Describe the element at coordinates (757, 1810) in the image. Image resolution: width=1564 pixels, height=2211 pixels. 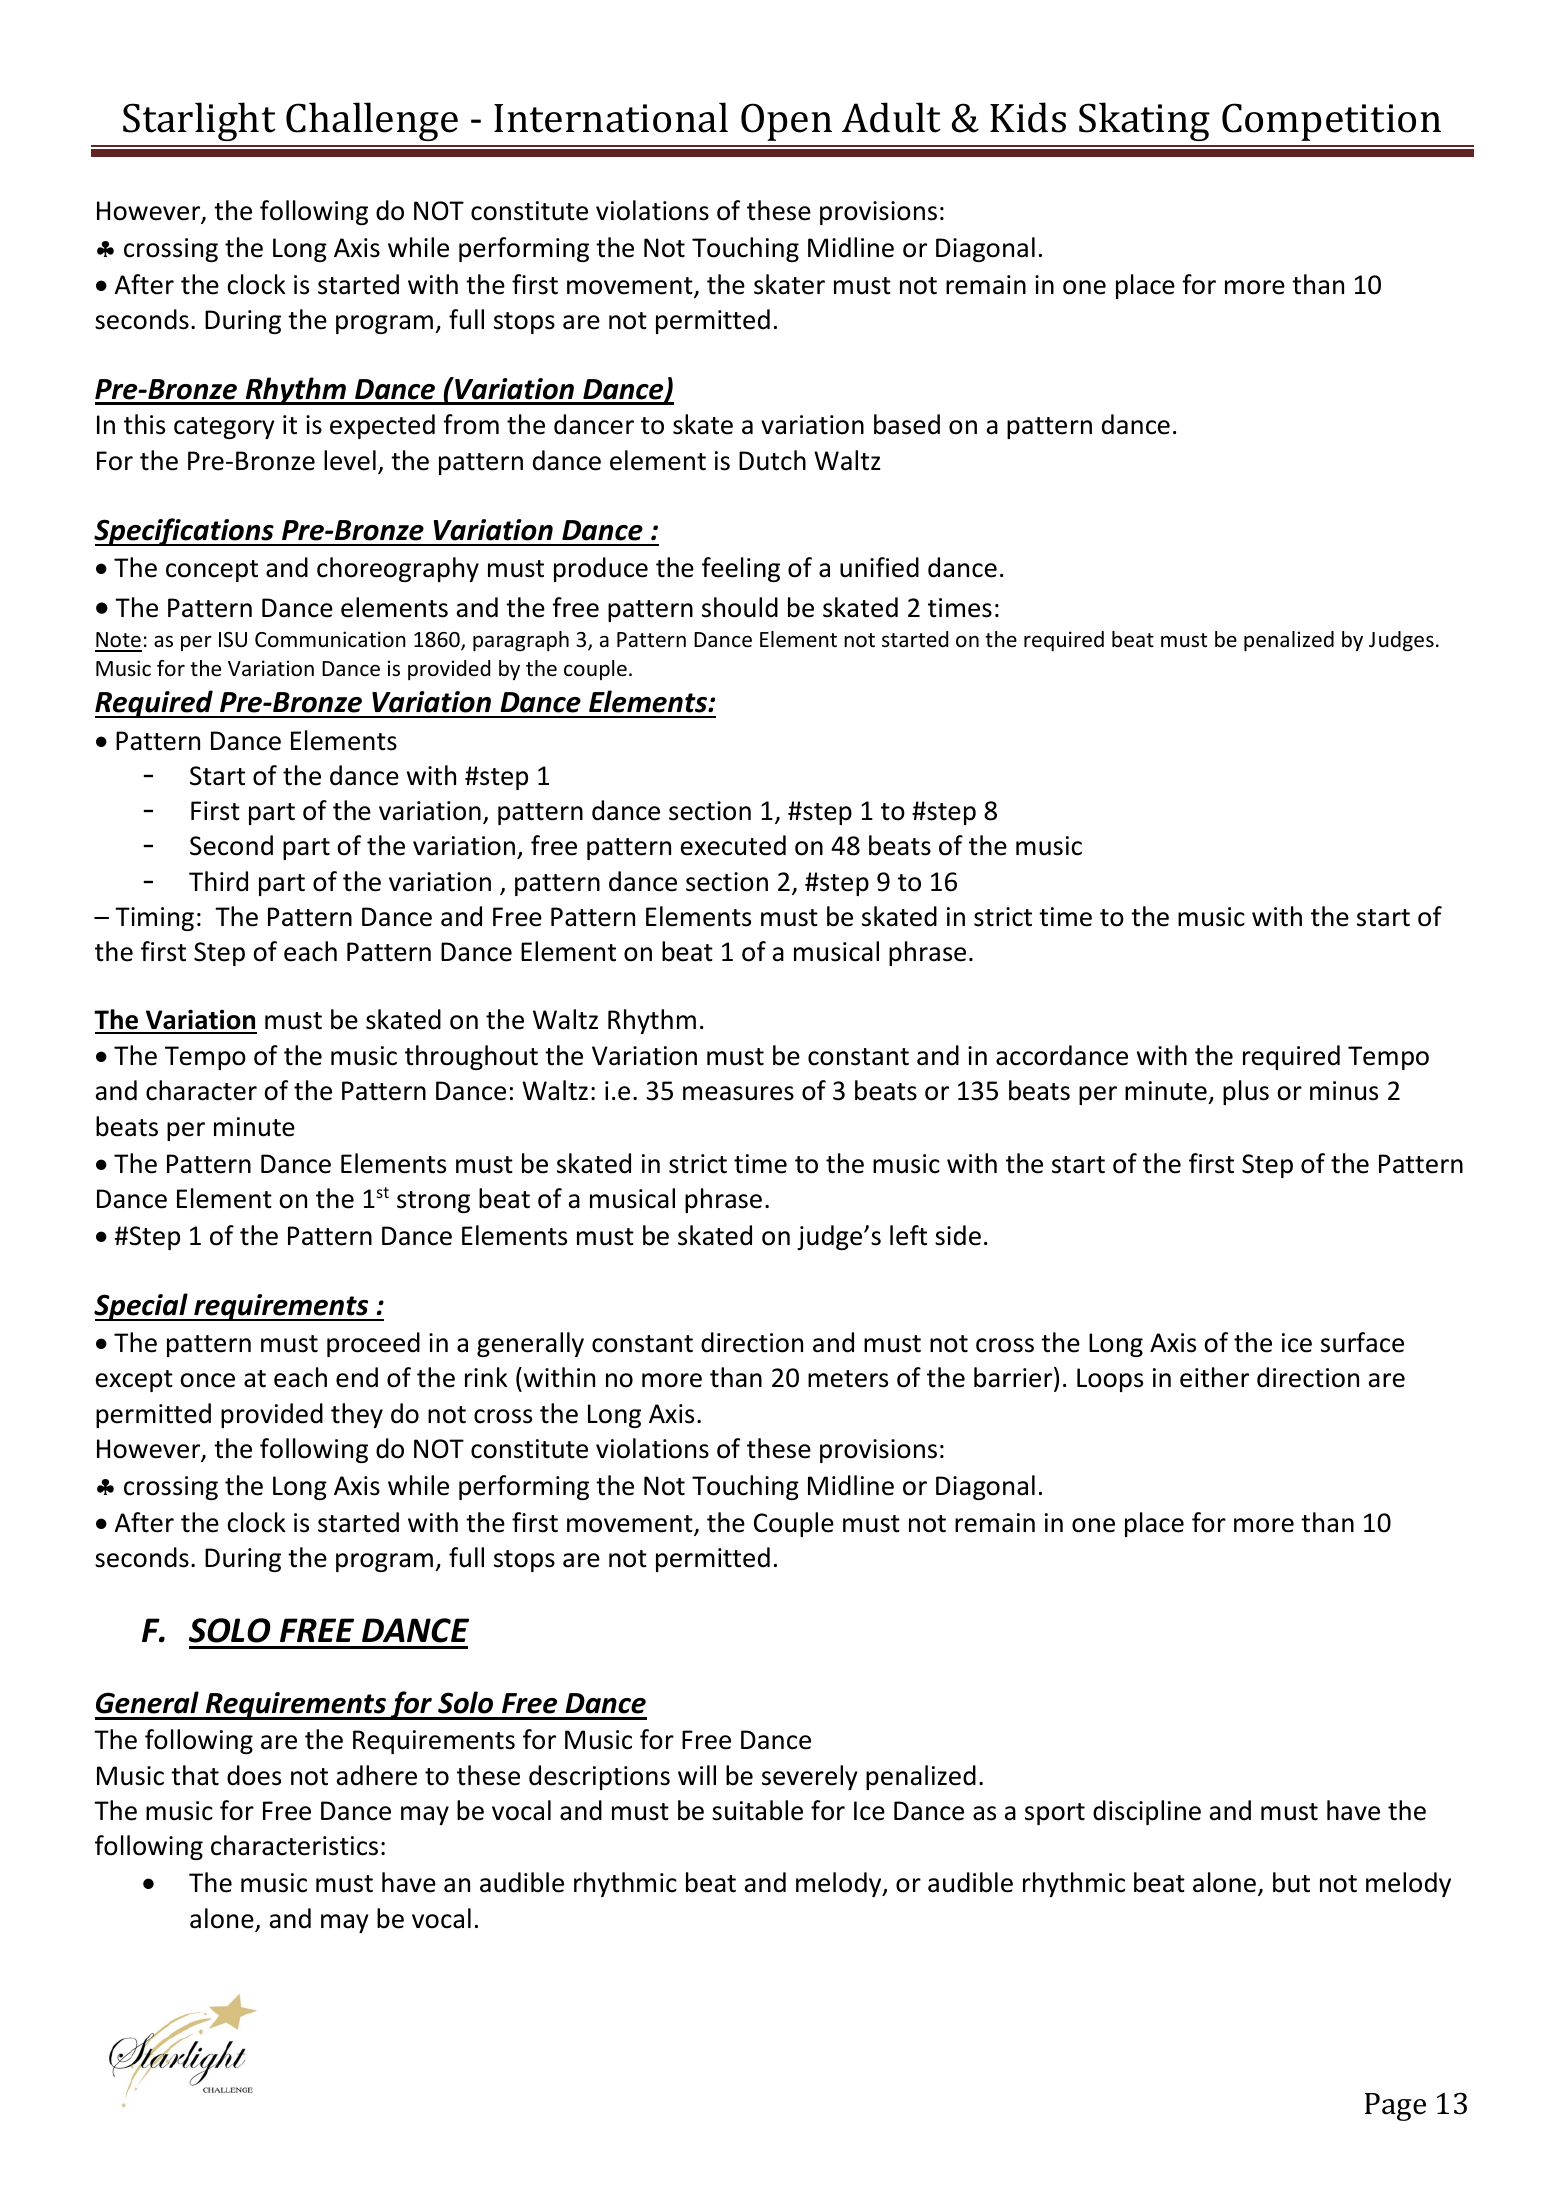
I see `suitable` at that location.
